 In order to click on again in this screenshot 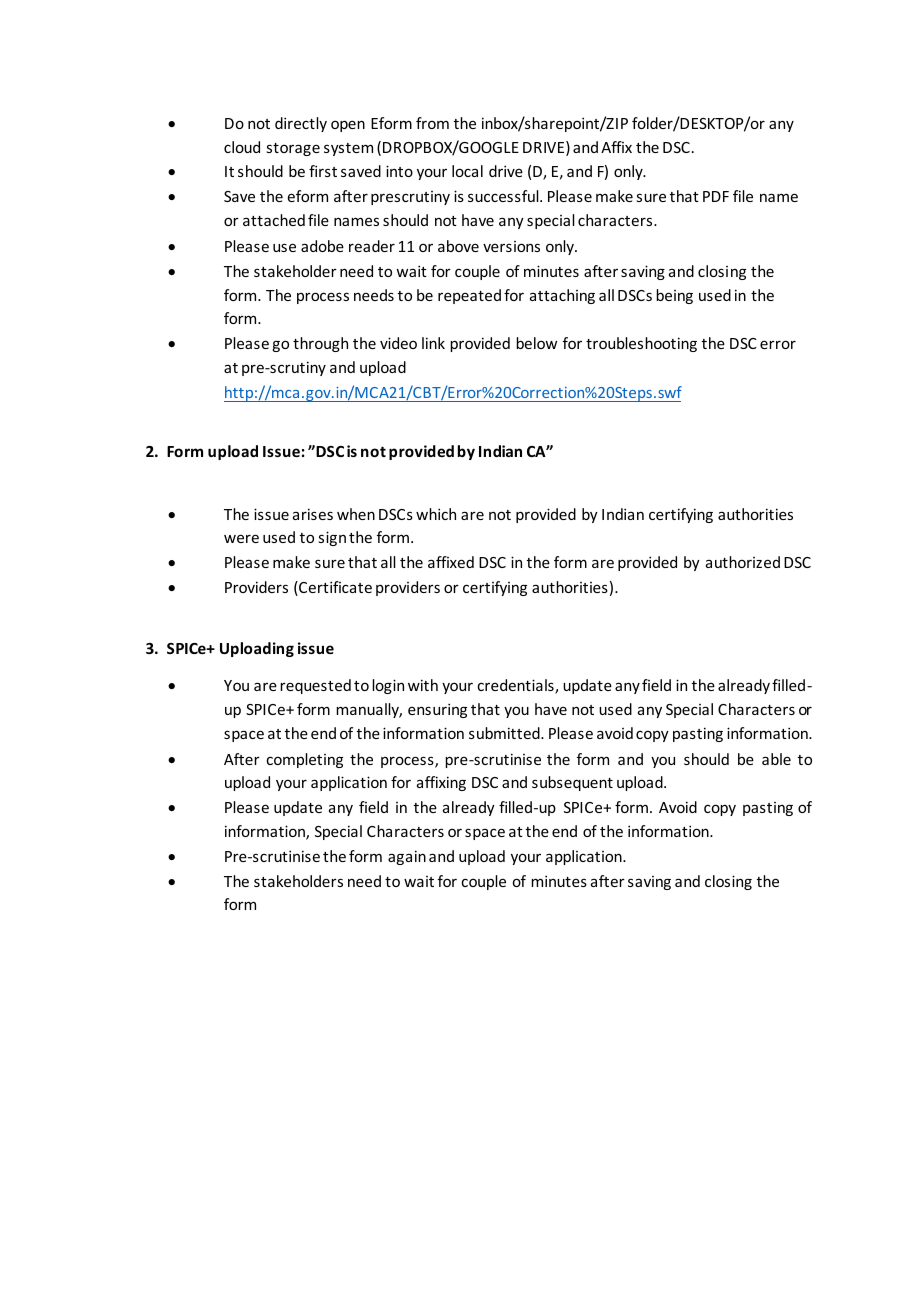, I will do `click(407, 857)`.
